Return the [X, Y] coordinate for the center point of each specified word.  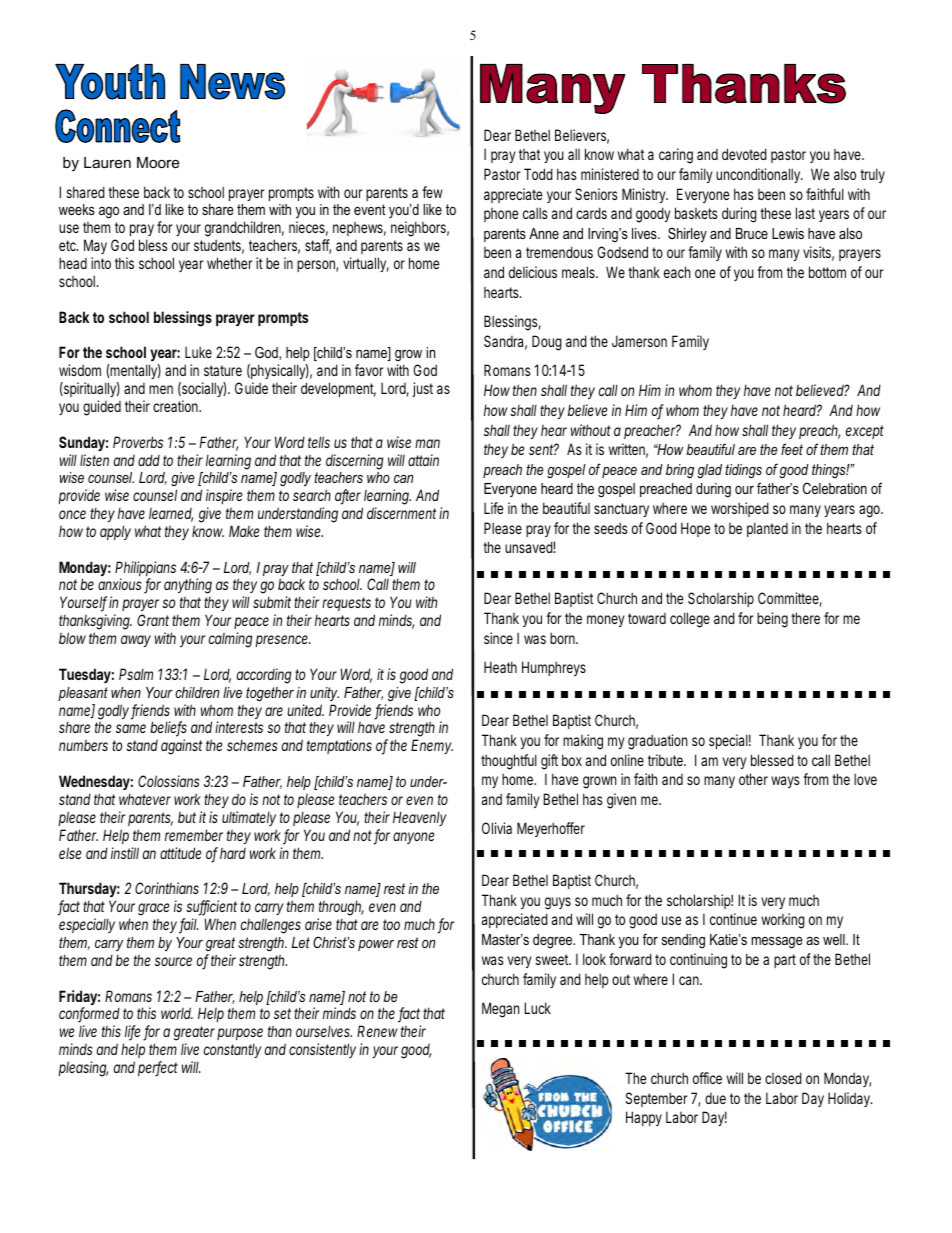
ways [785, 782]
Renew [377, 1031]
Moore [158, 162]
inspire [224, 498]
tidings [743, 471]
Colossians [169, 781]
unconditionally [759, 175]
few [432, 192]
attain [423, 460]
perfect [158, 1069]
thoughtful [509, 762]
